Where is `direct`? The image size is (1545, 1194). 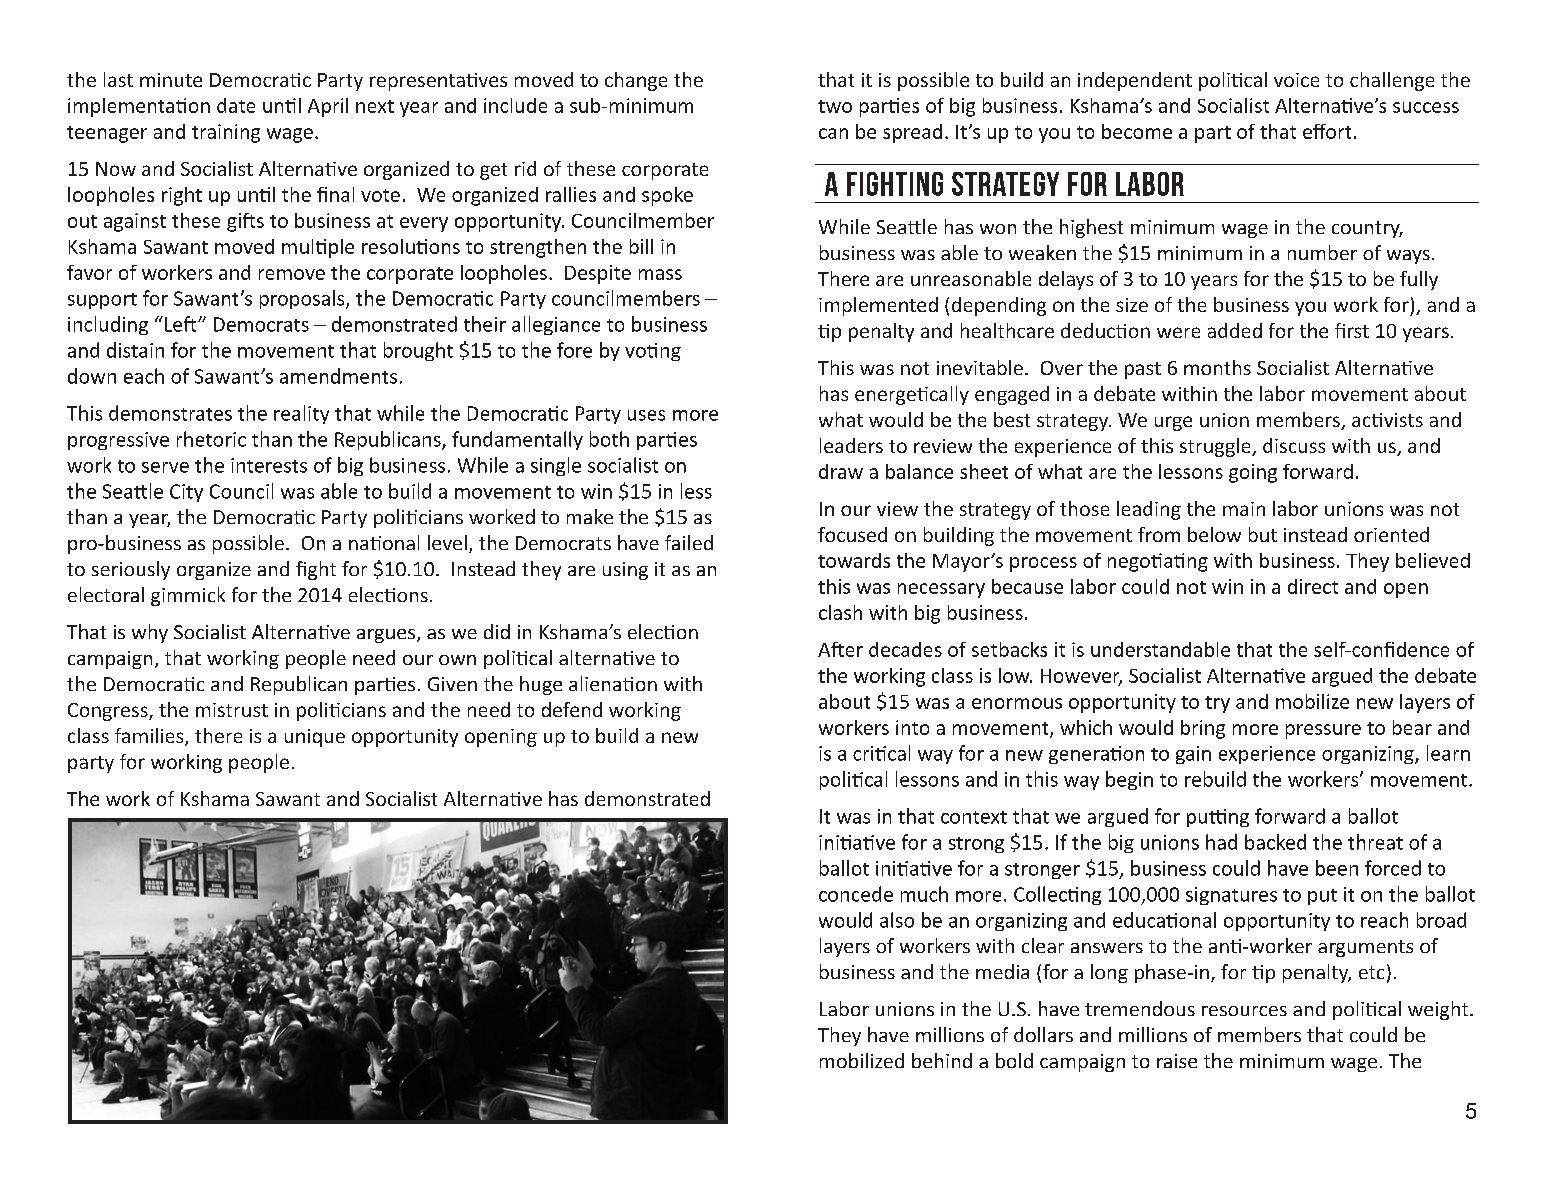
direct is located at coordinates (1313, 586).
